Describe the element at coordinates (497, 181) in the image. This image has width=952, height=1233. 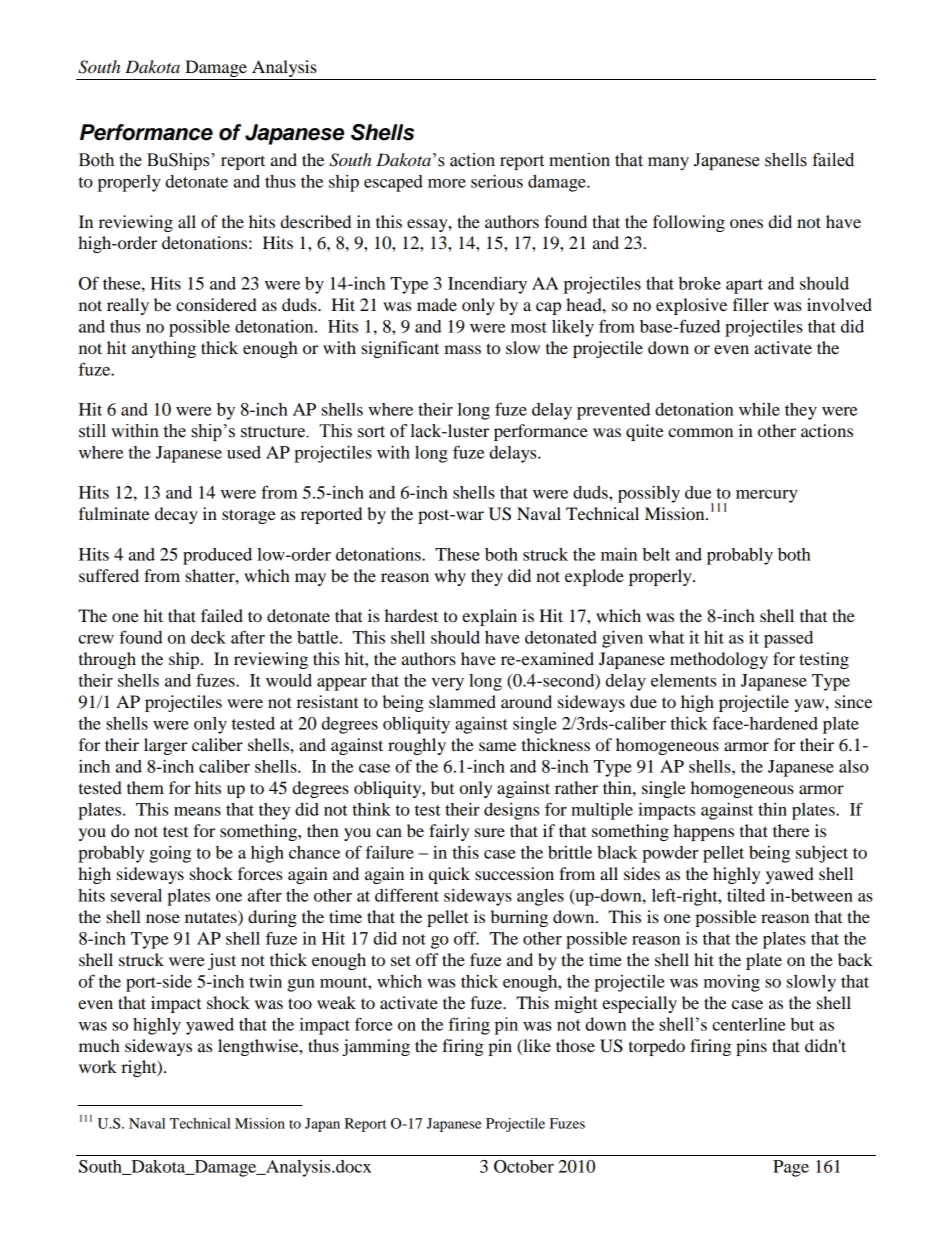
I see `serious` at that location.
